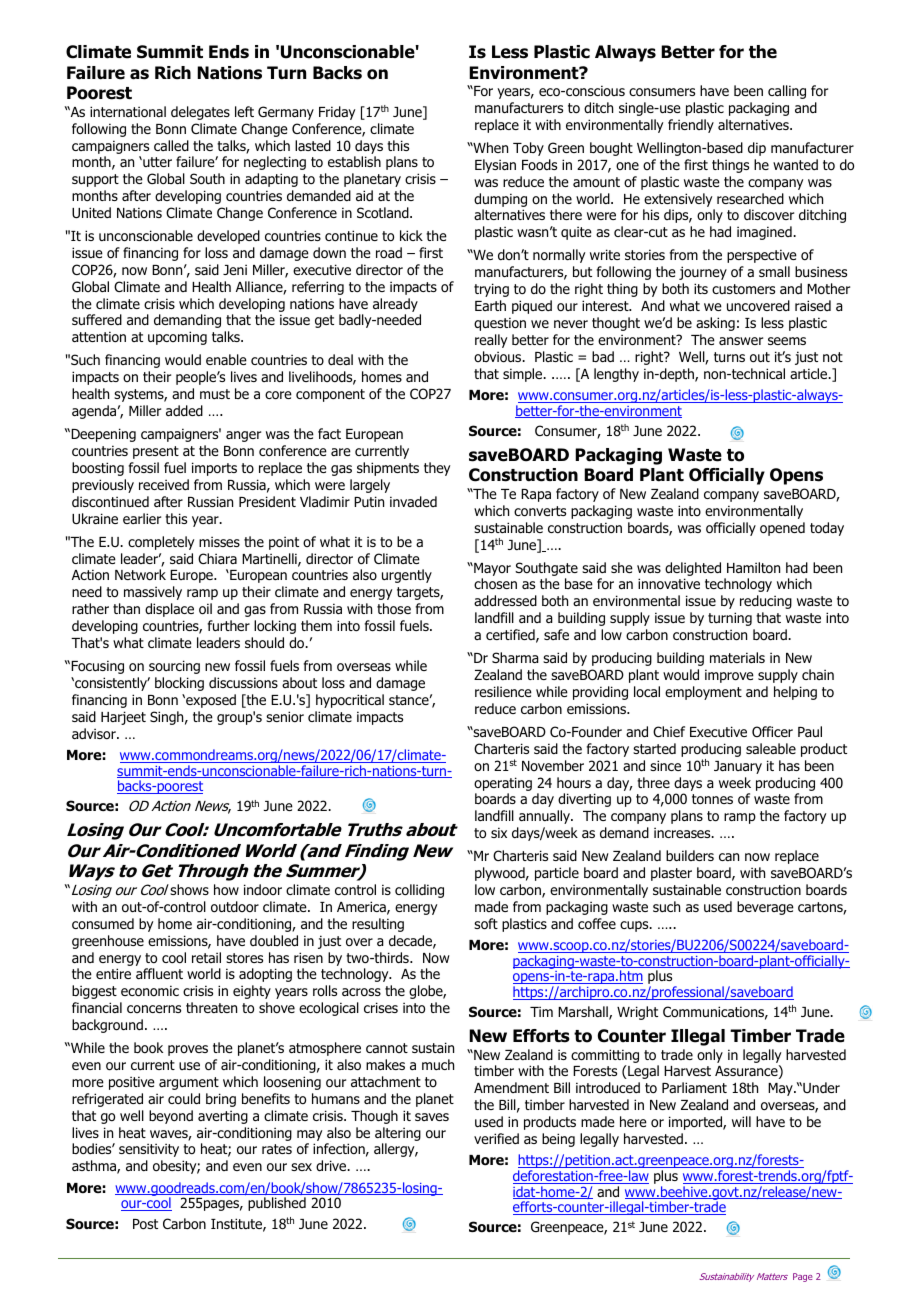  What do you see at coordinates (145, 1224) in the screenshot?
I see `Post` at bounding box center [145, 1224].
